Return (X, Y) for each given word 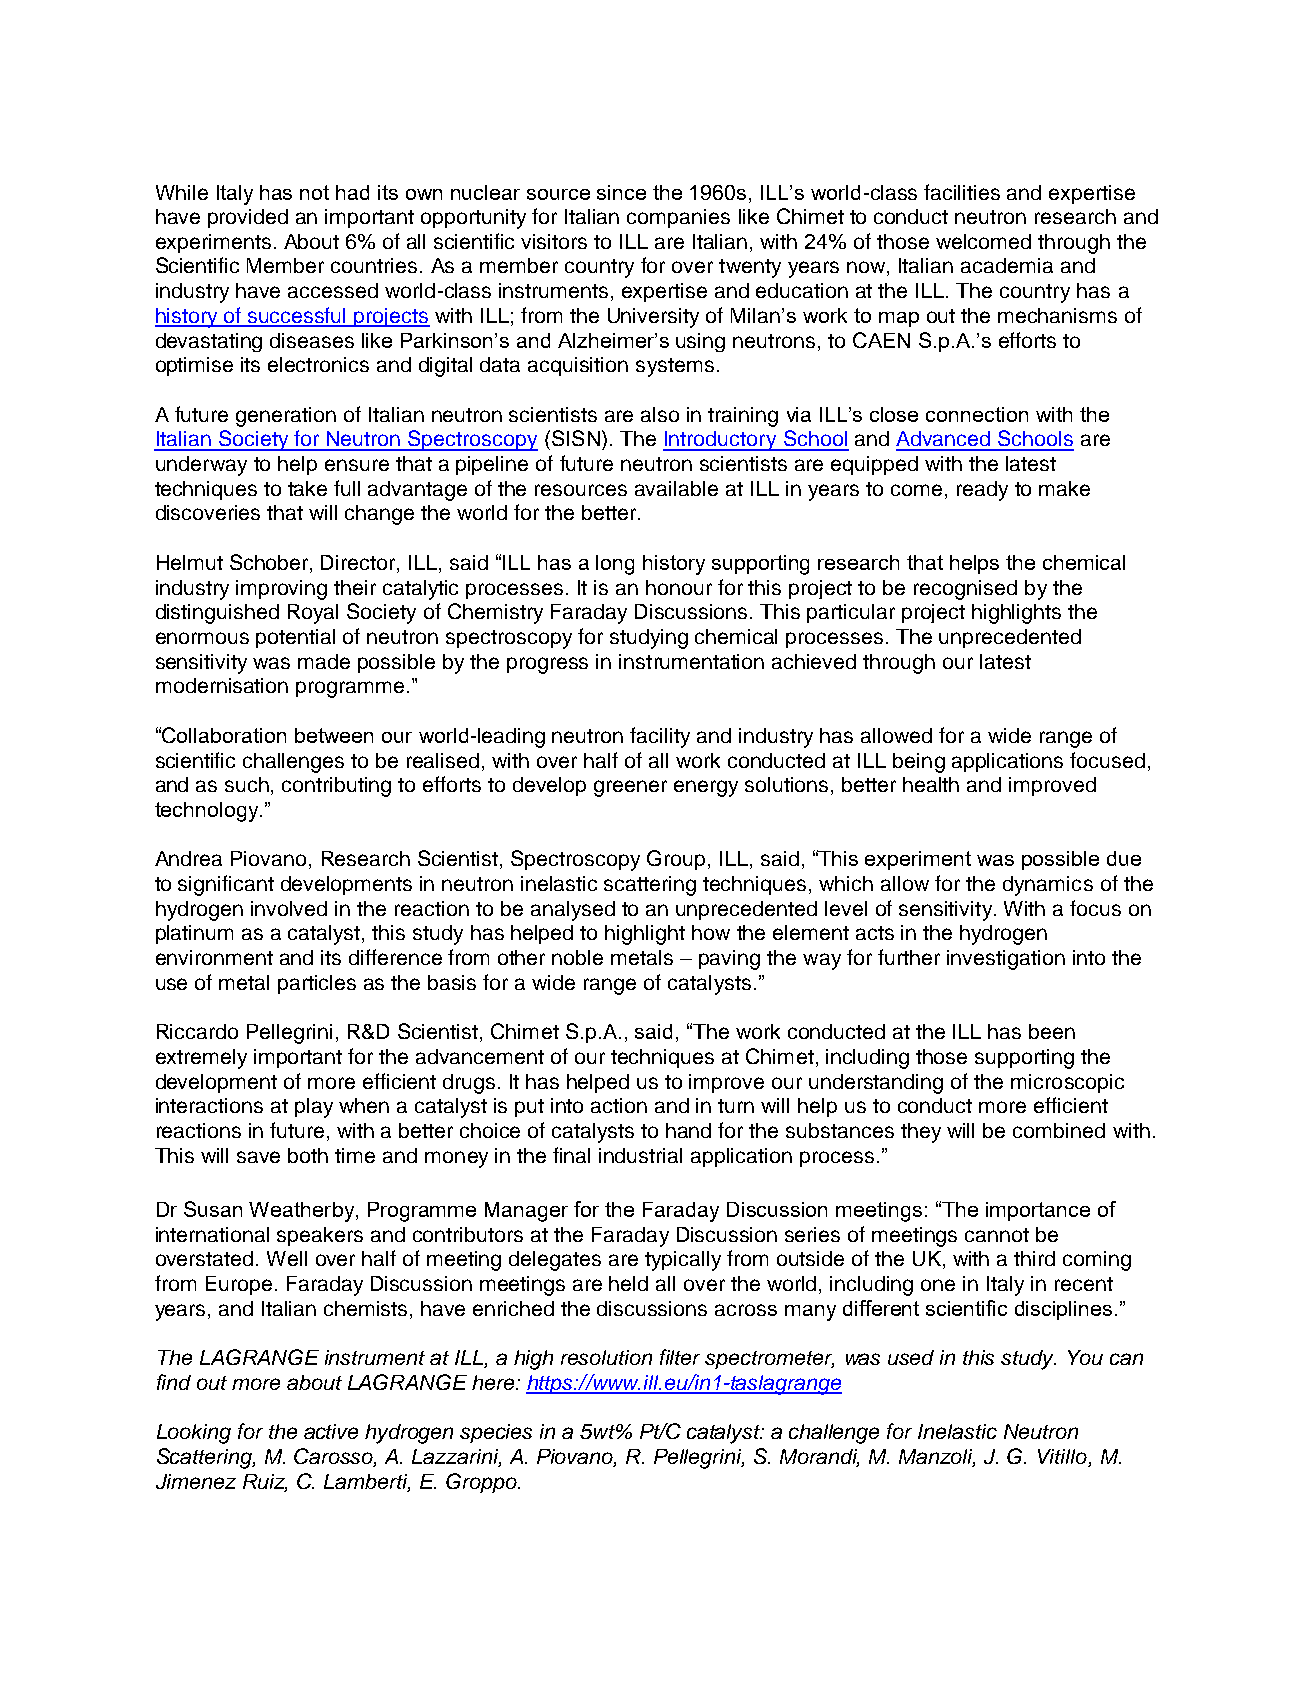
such (248, 786)
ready (982, 491)
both (308, 1155)
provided (248, 218)
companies (678, 218)
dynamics (1048, 886)
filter (680, 1357)
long (615, 565)
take (307, 488)
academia (1007, 265)
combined (1059, 1130)
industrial (640, 1155)
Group (676, 860)
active (331, 1431)
